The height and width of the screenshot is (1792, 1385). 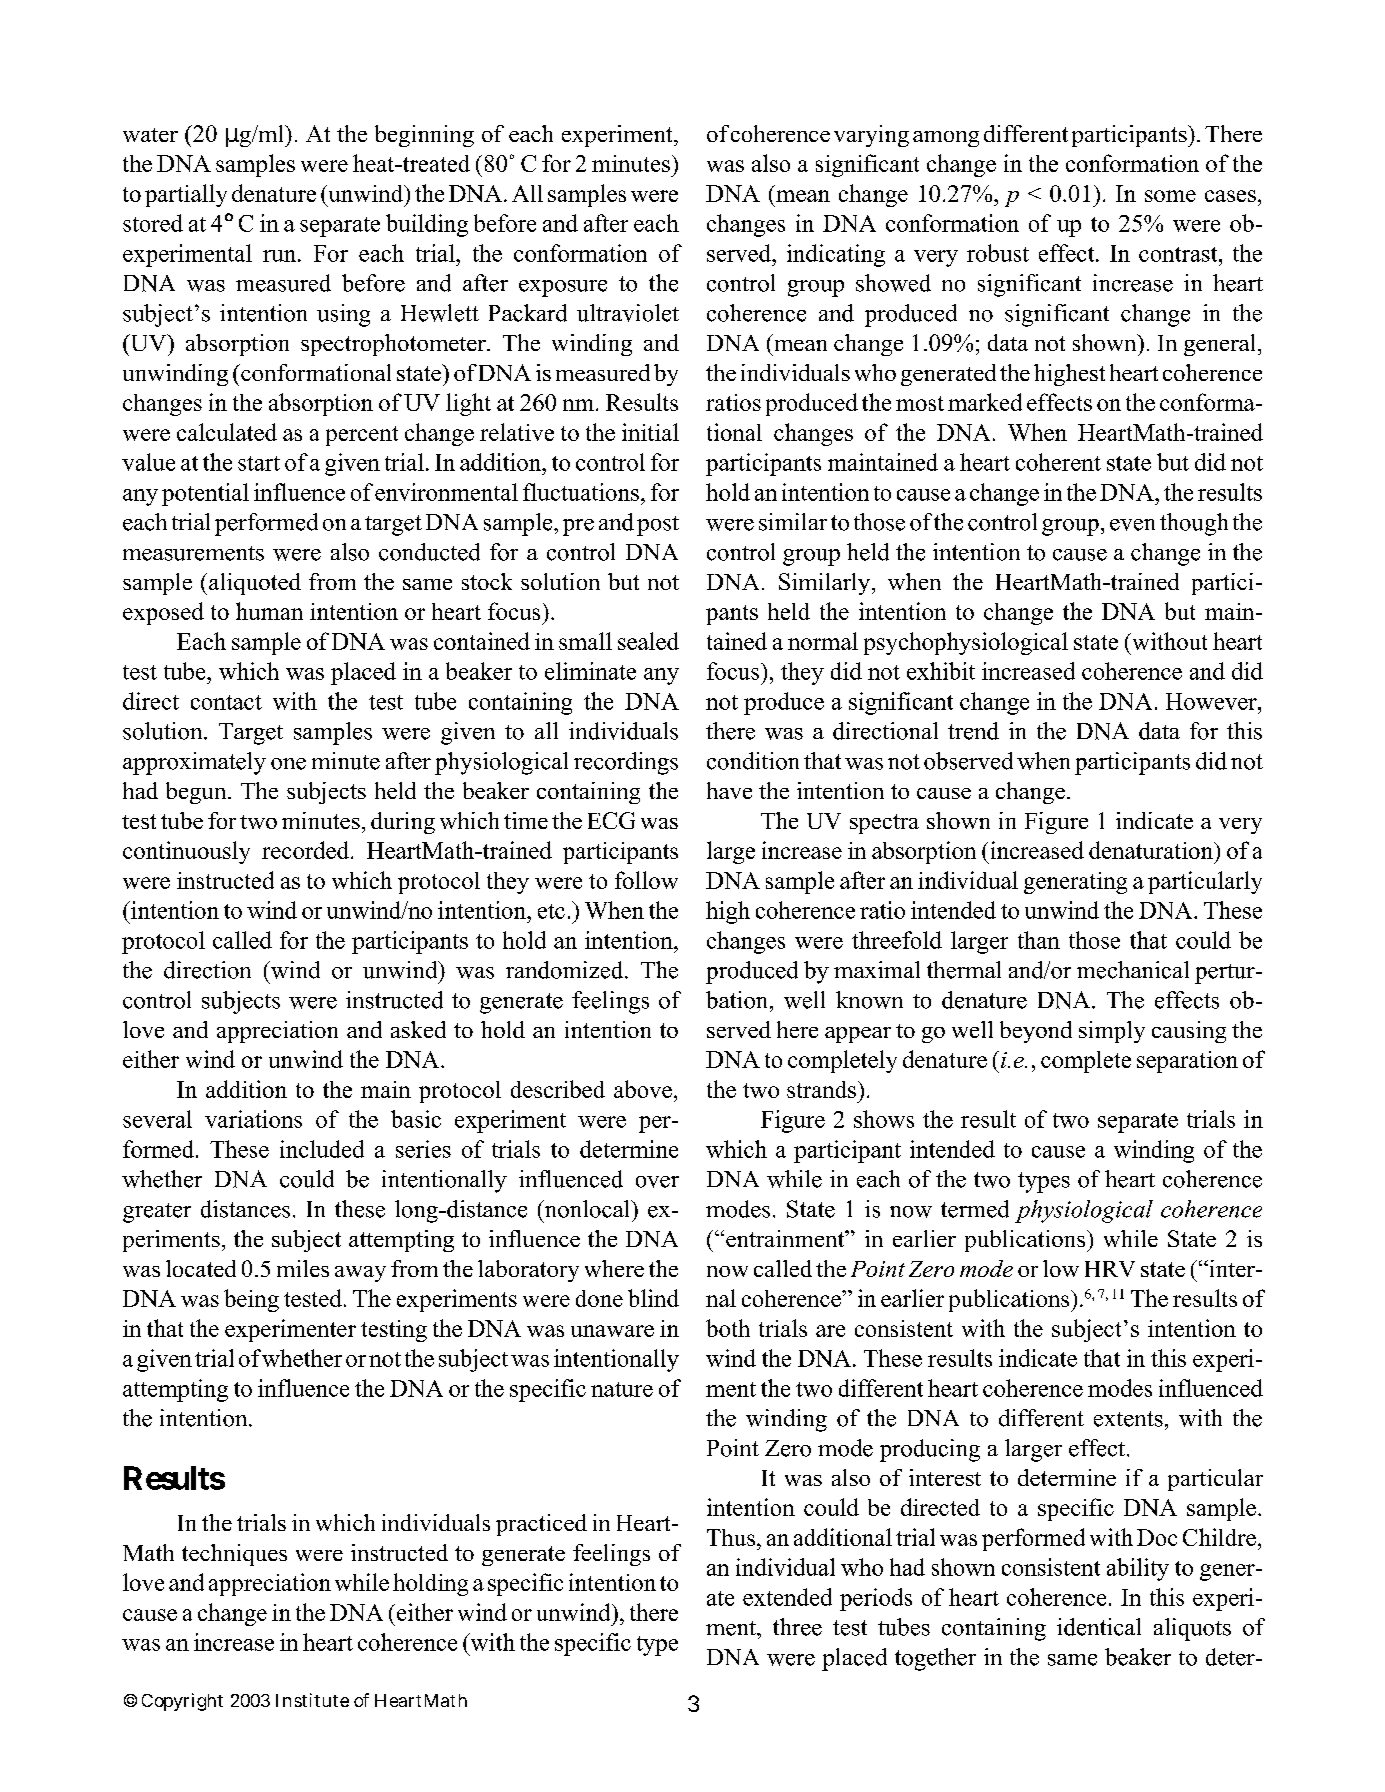 I want to click on partially, so click(x=186, y=195).
